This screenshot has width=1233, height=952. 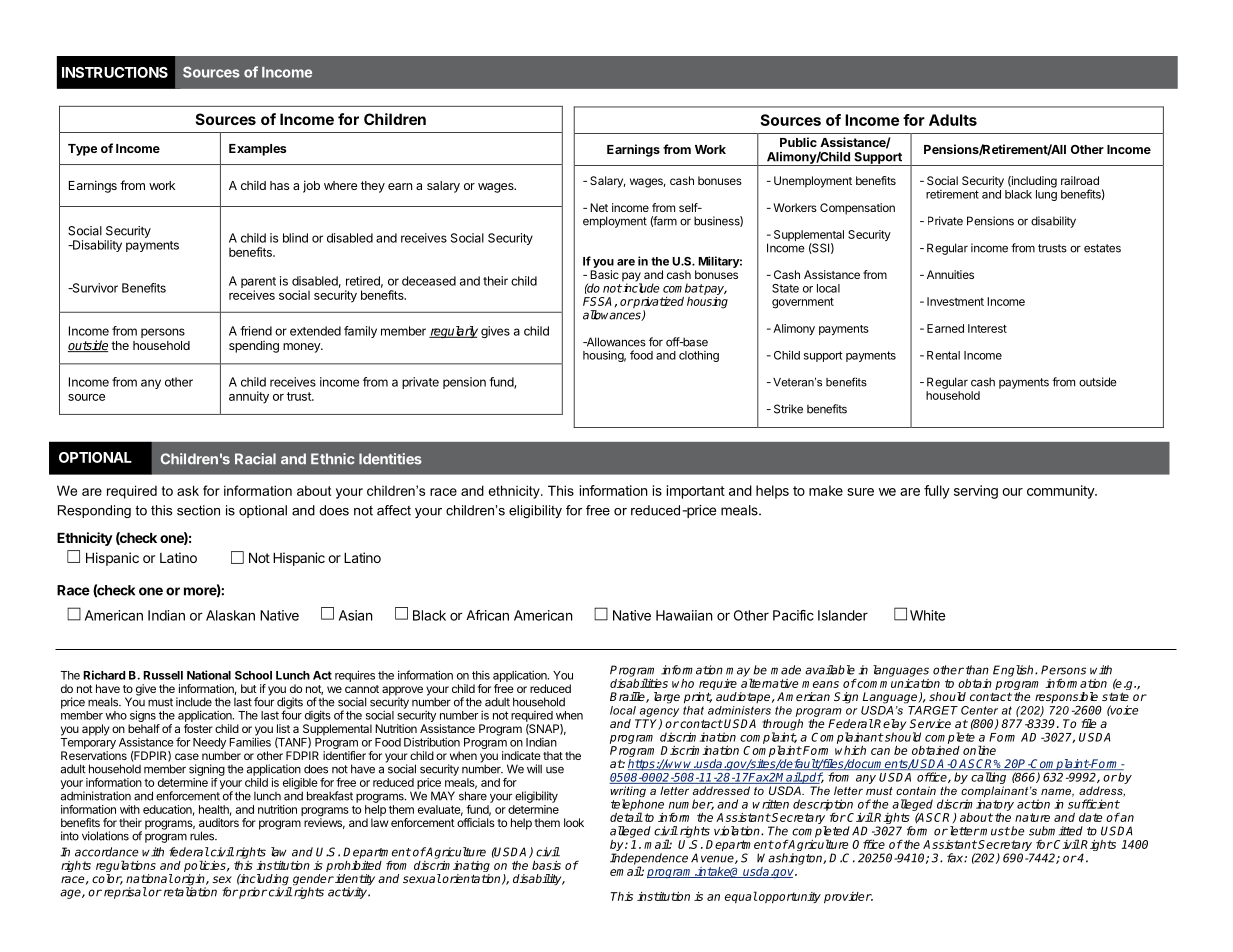 I want to click on origin, so click(x=190, y=881).
